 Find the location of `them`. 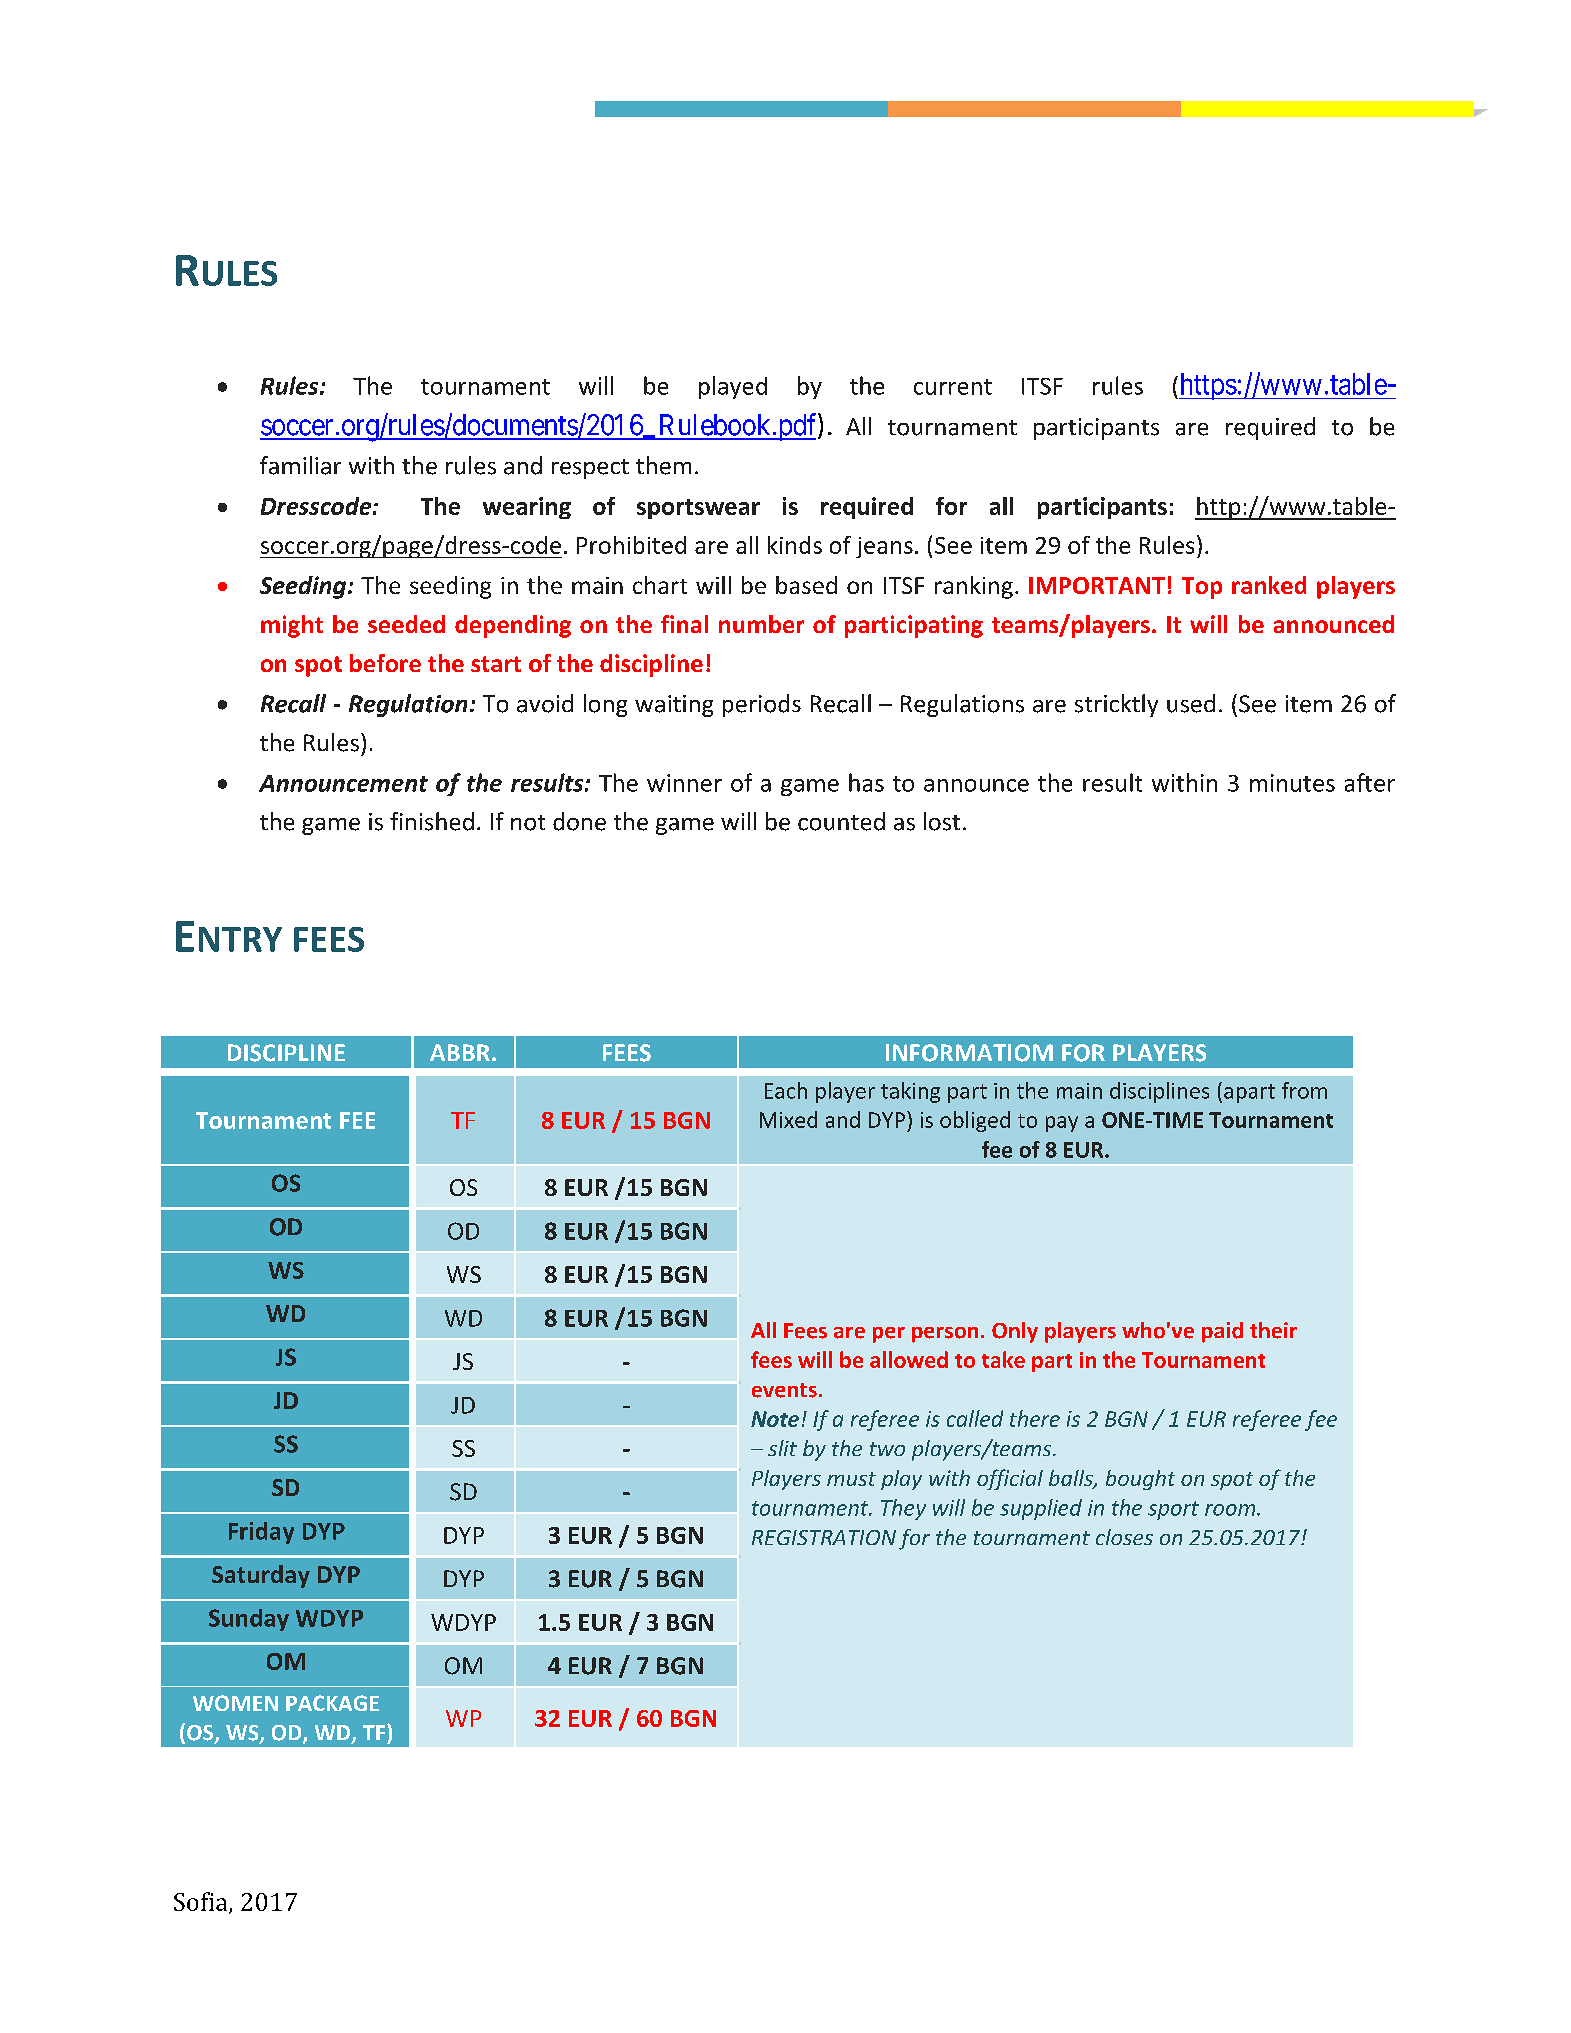

them is located at coordinates (663, 465).
